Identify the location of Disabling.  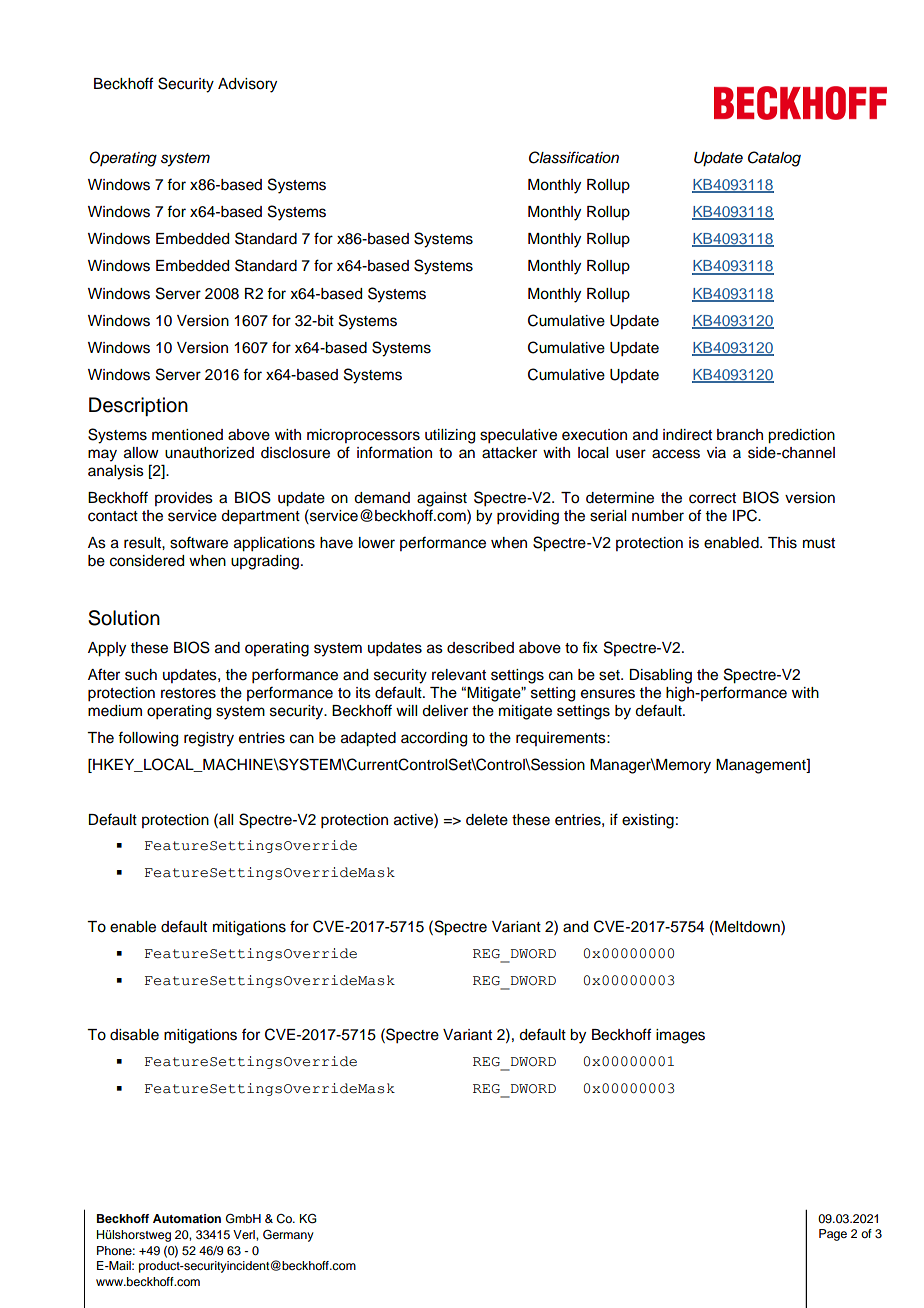
(660, 676).
